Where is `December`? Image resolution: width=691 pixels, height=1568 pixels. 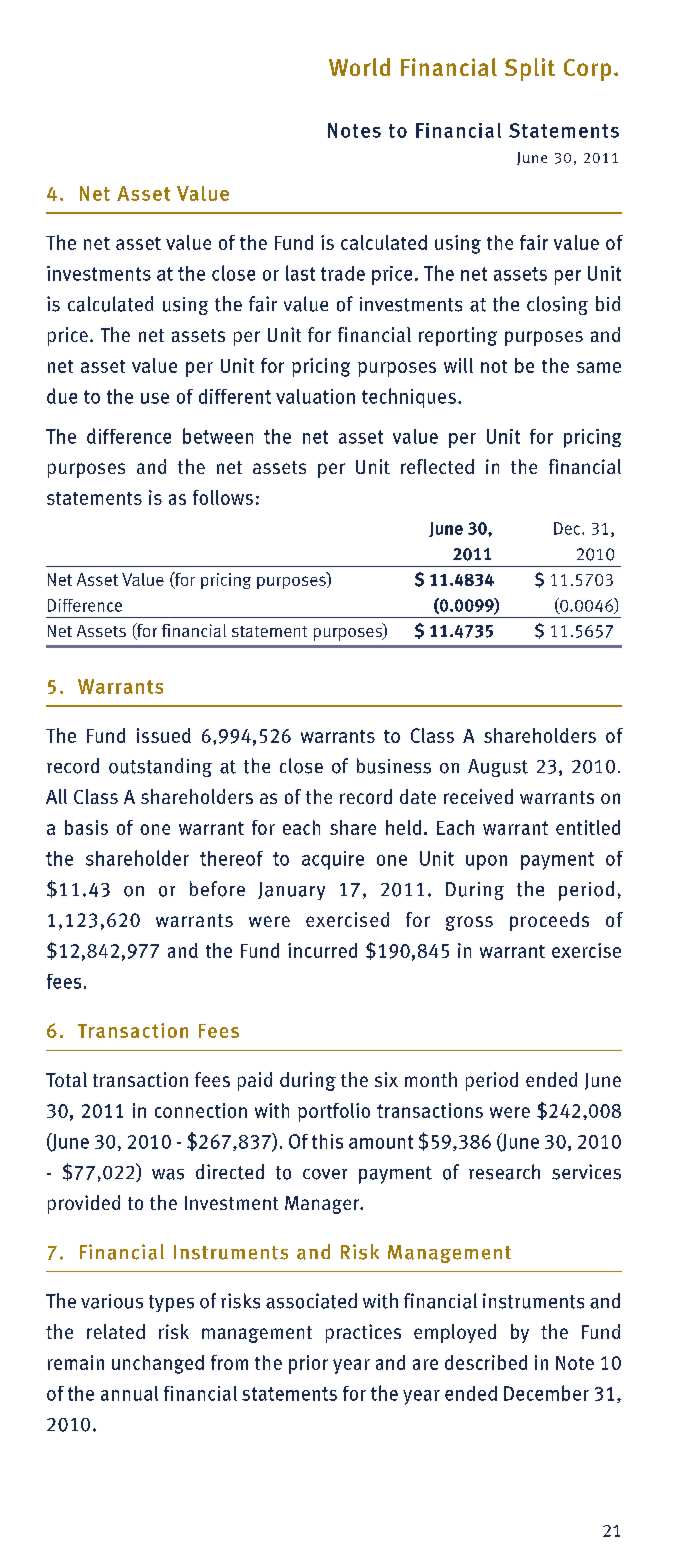 December is located at coordinates (546, 1393).
